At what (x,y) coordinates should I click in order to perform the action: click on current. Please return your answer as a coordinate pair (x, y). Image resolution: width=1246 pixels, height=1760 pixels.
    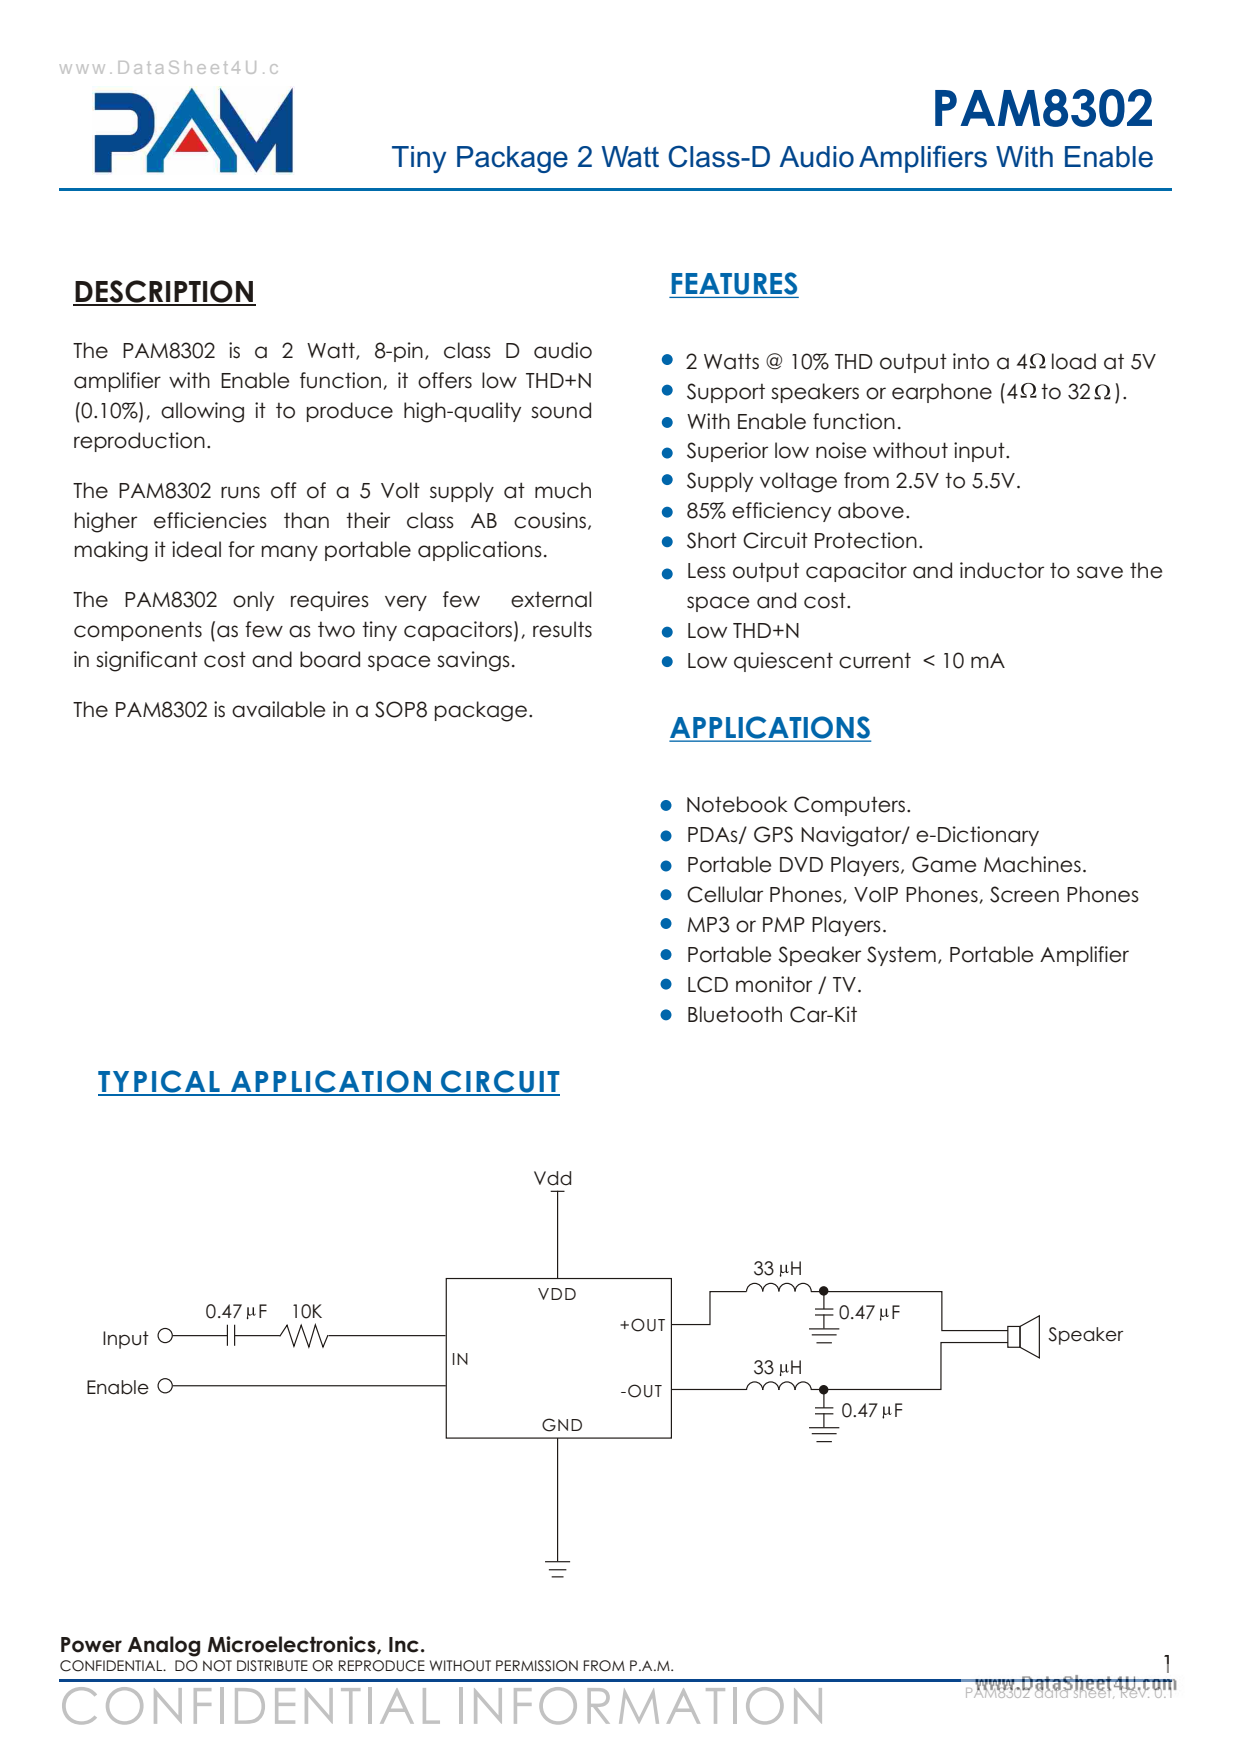
    Looking at the image, I should click on (875, 660).
